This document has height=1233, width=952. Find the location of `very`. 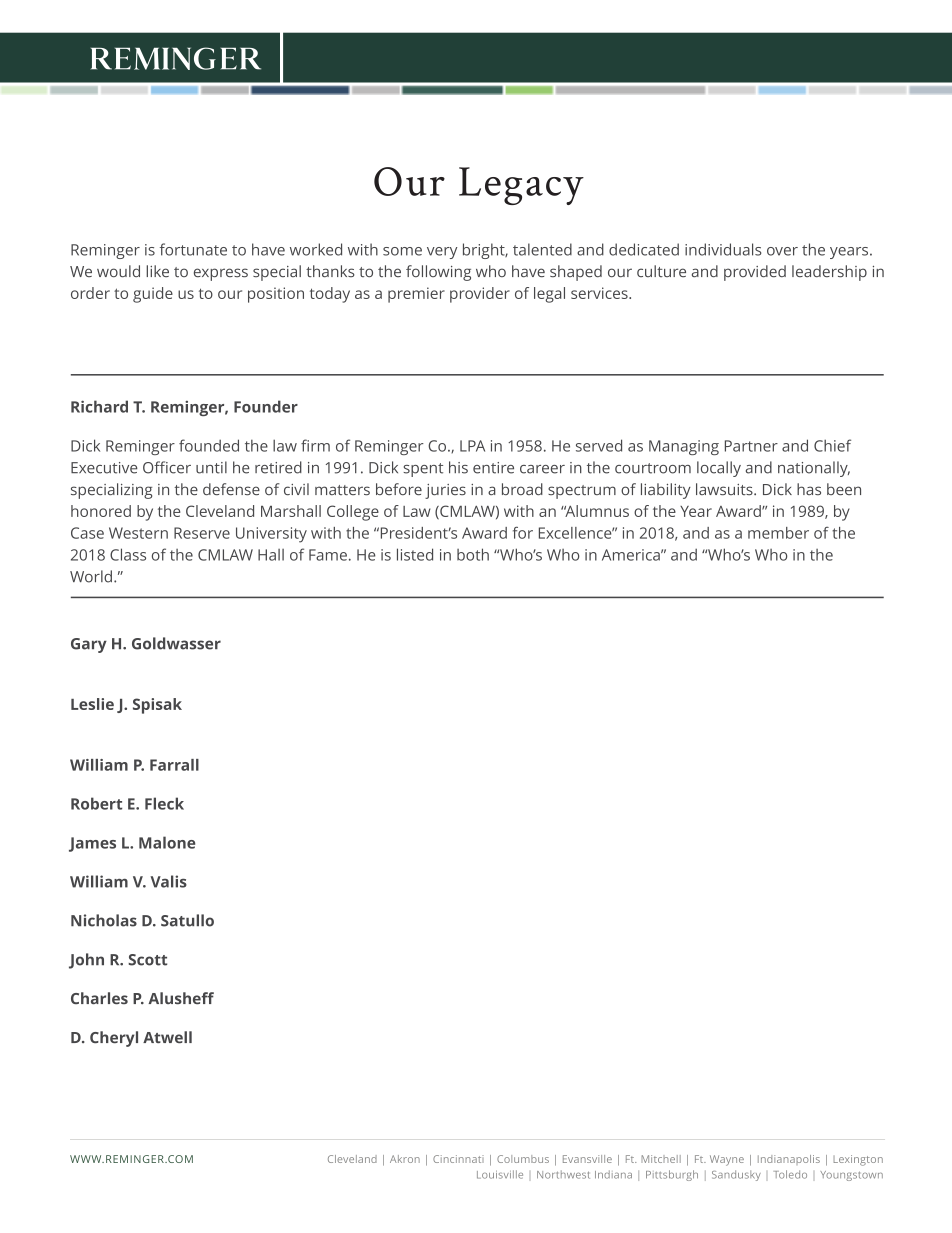

very is located at coordinates (442, 253).
